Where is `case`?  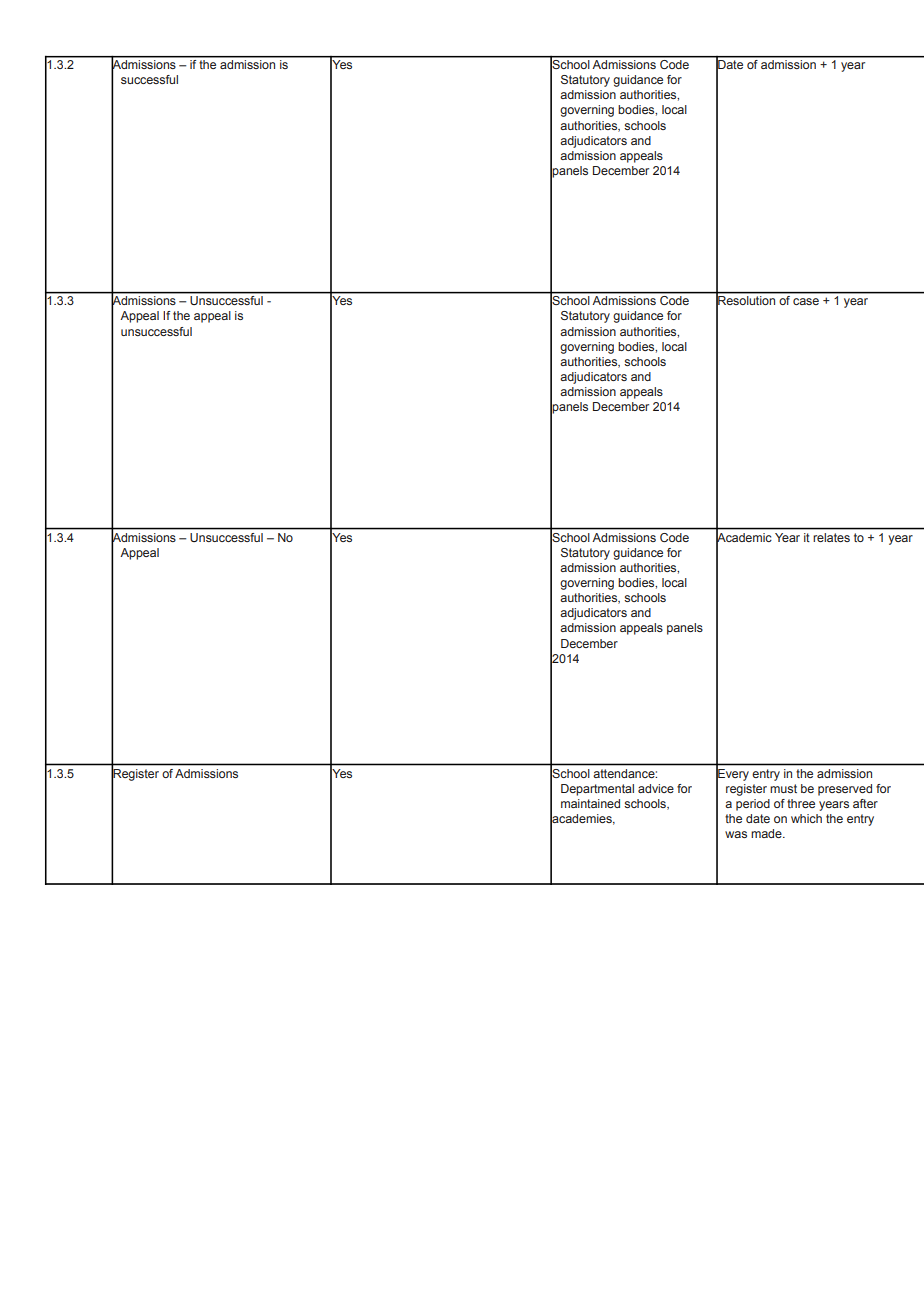 case is located at coordinates (806, 301).
